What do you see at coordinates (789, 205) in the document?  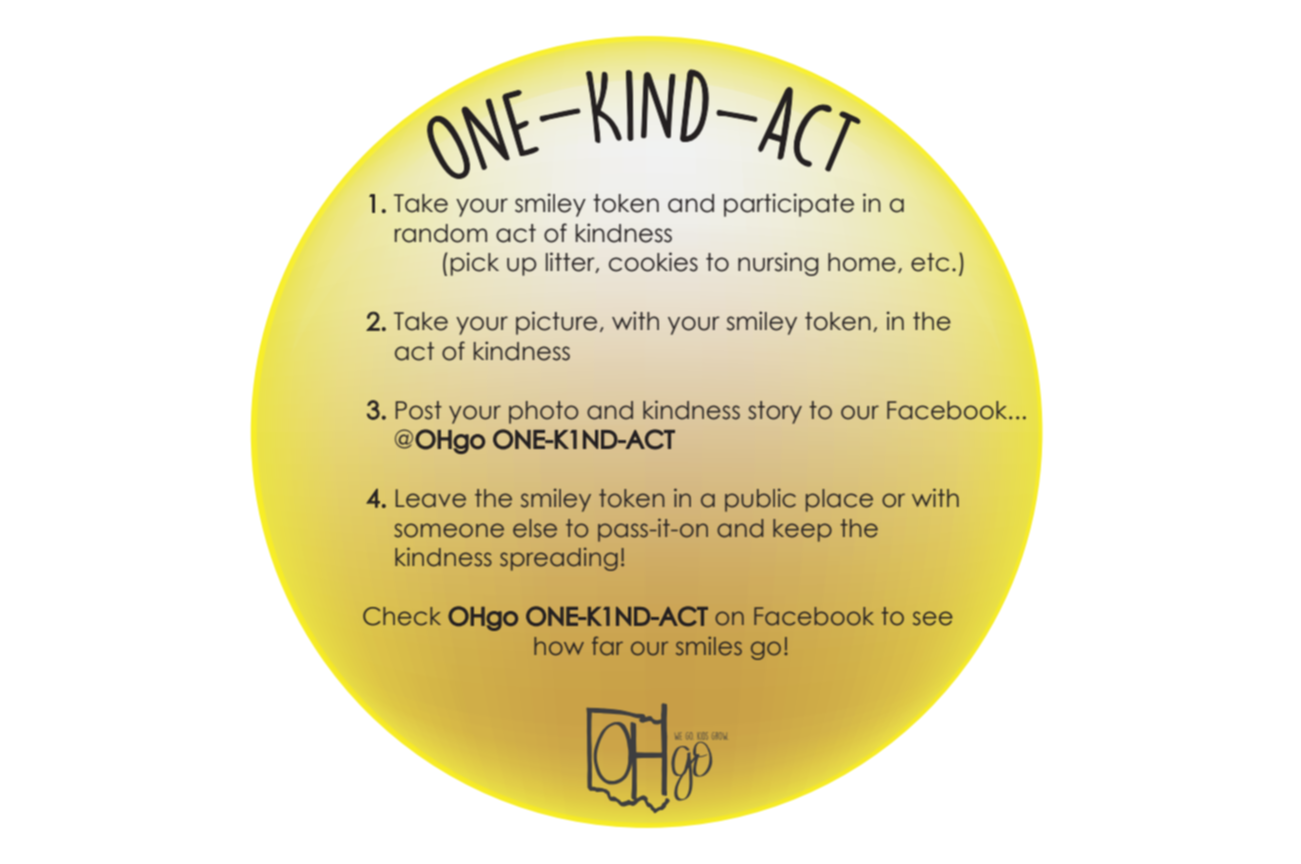 I see `participate` at bounding box center [789, 205].
